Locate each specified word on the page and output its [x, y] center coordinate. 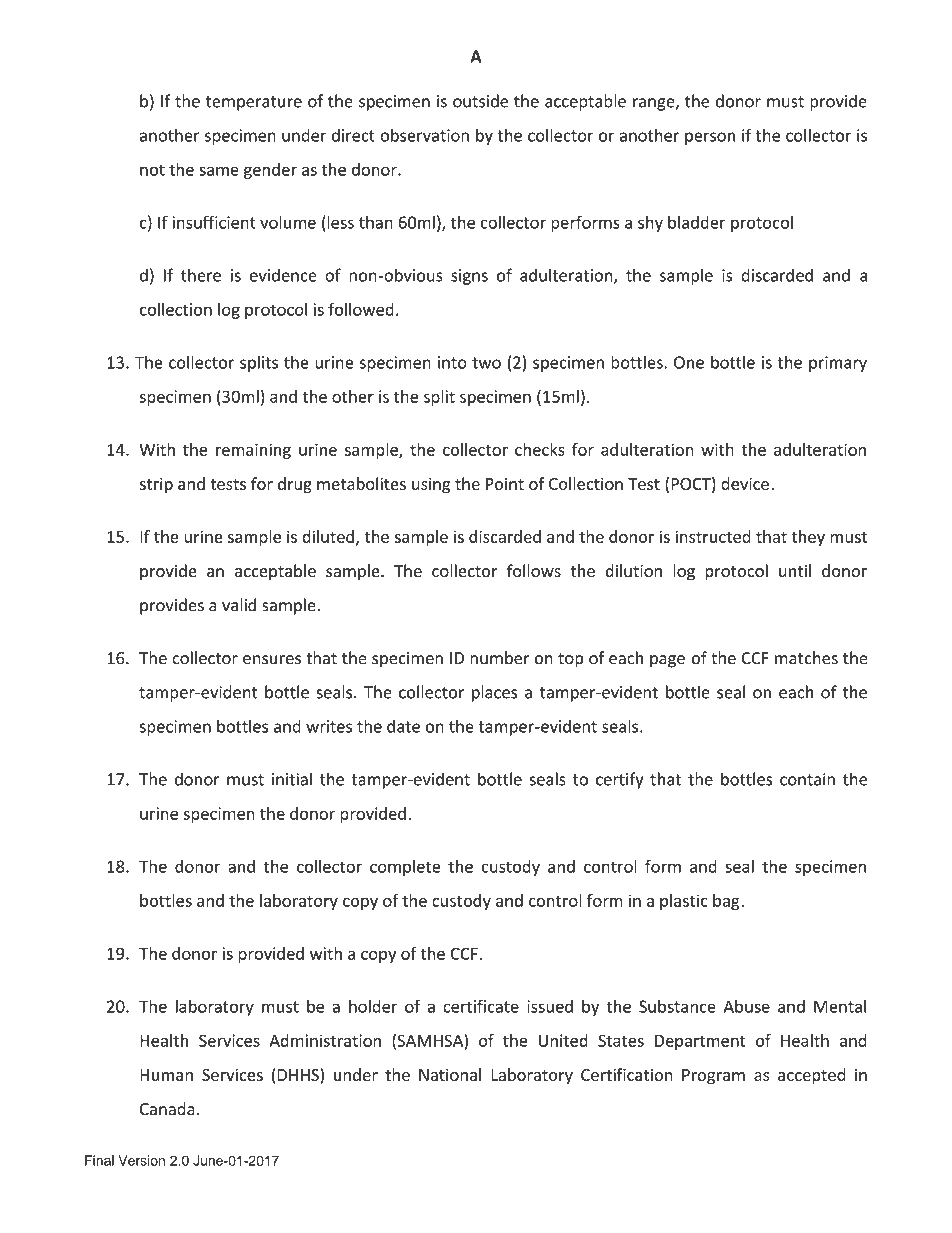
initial [292, 779]
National [450, 1074]
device [745, 483]
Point [505, 484]
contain [807, 779]
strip [156, 486]
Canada [167, 1109]
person [710, 138]
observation [424, 135]
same [219, 171]
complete [405, 868]
